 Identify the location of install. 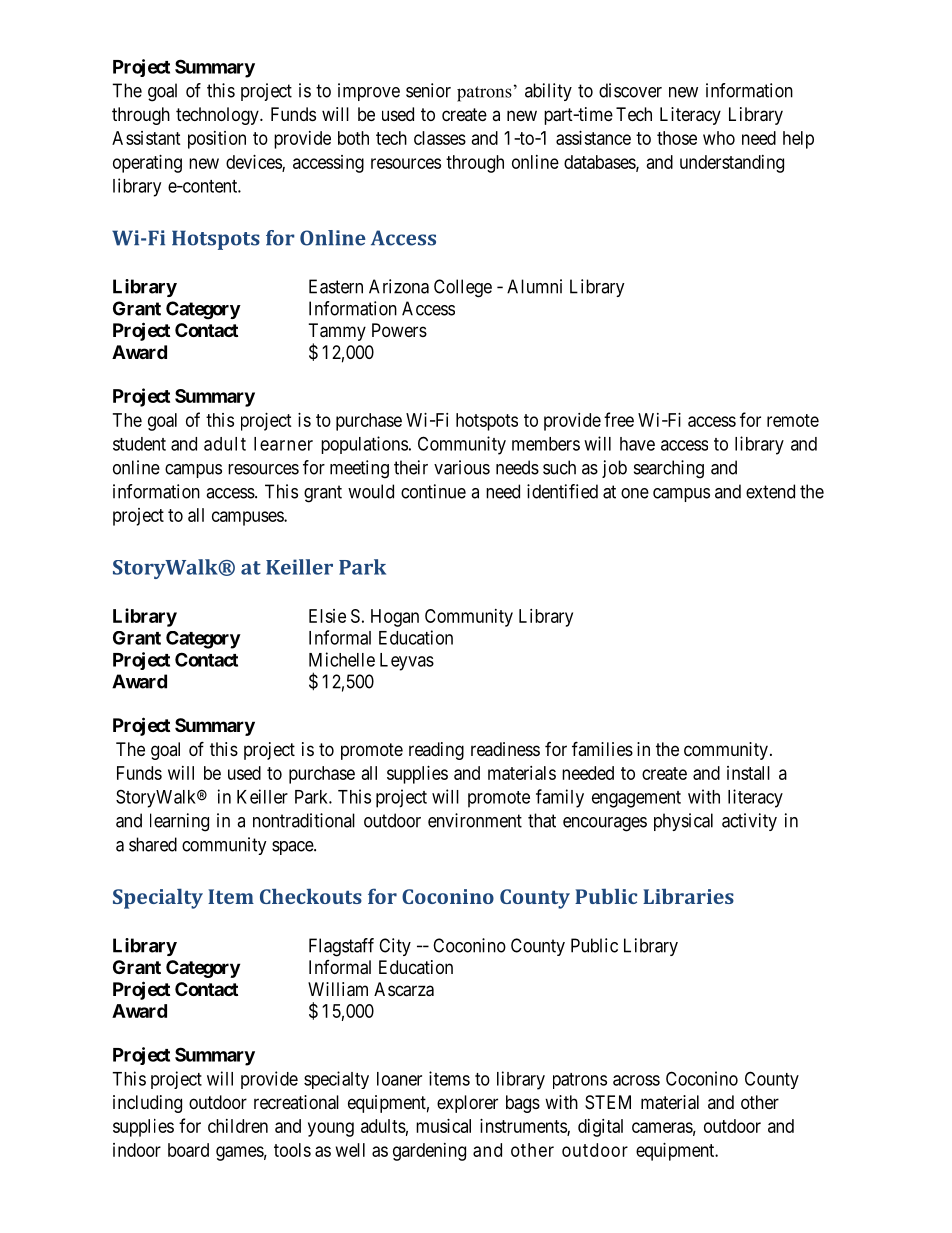
(748, 773).
